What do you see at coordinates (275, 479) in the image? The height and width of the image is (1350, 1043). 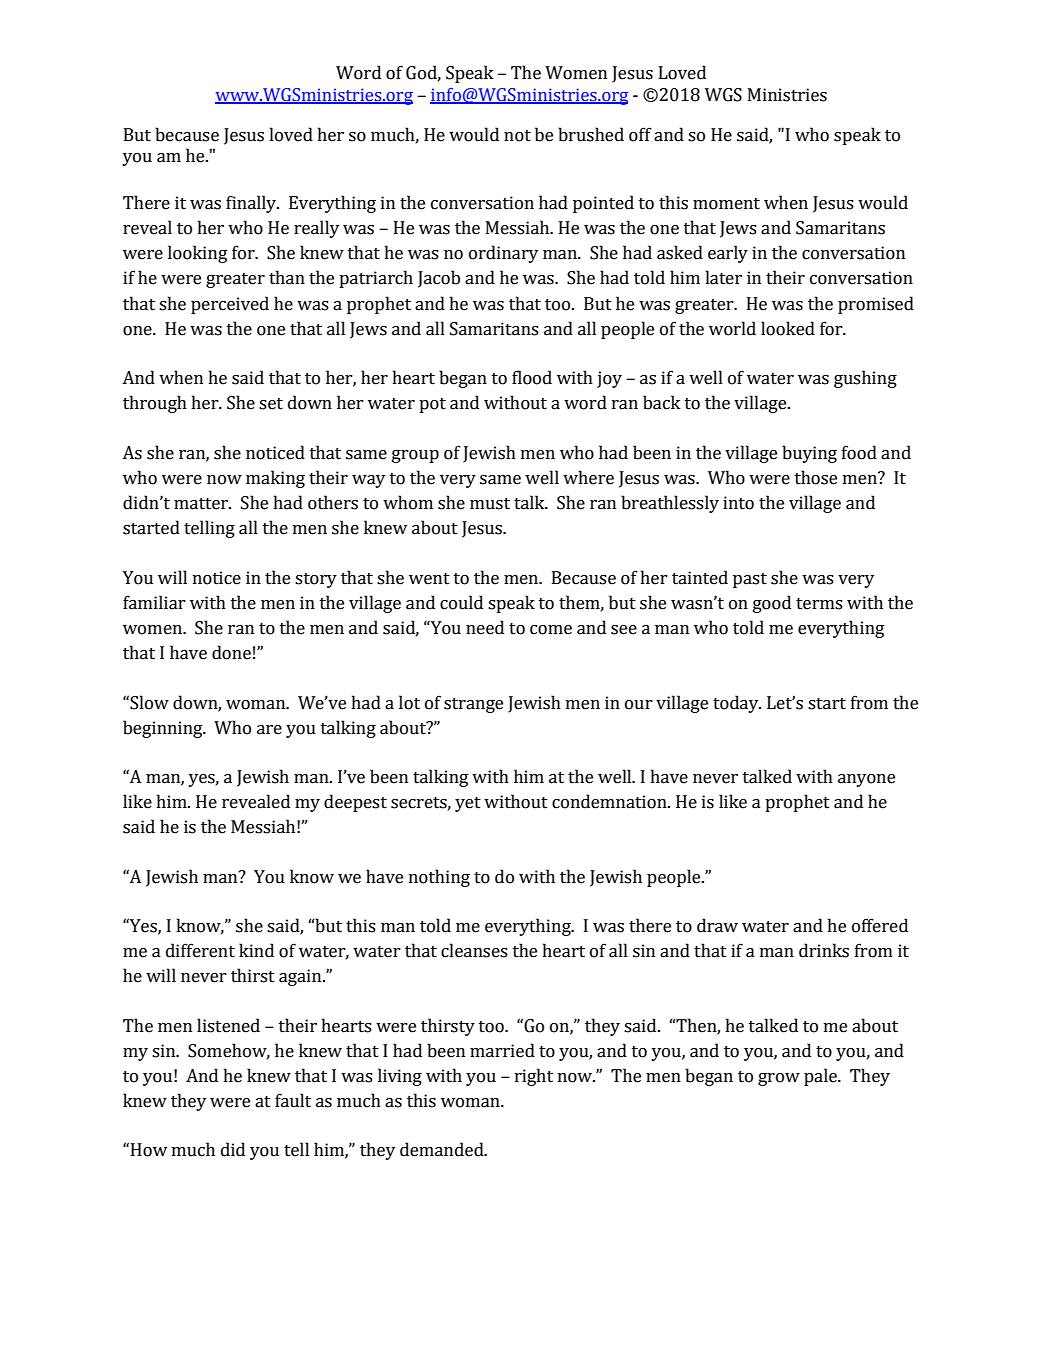 I see `making` at bounding box center [275, 479].
